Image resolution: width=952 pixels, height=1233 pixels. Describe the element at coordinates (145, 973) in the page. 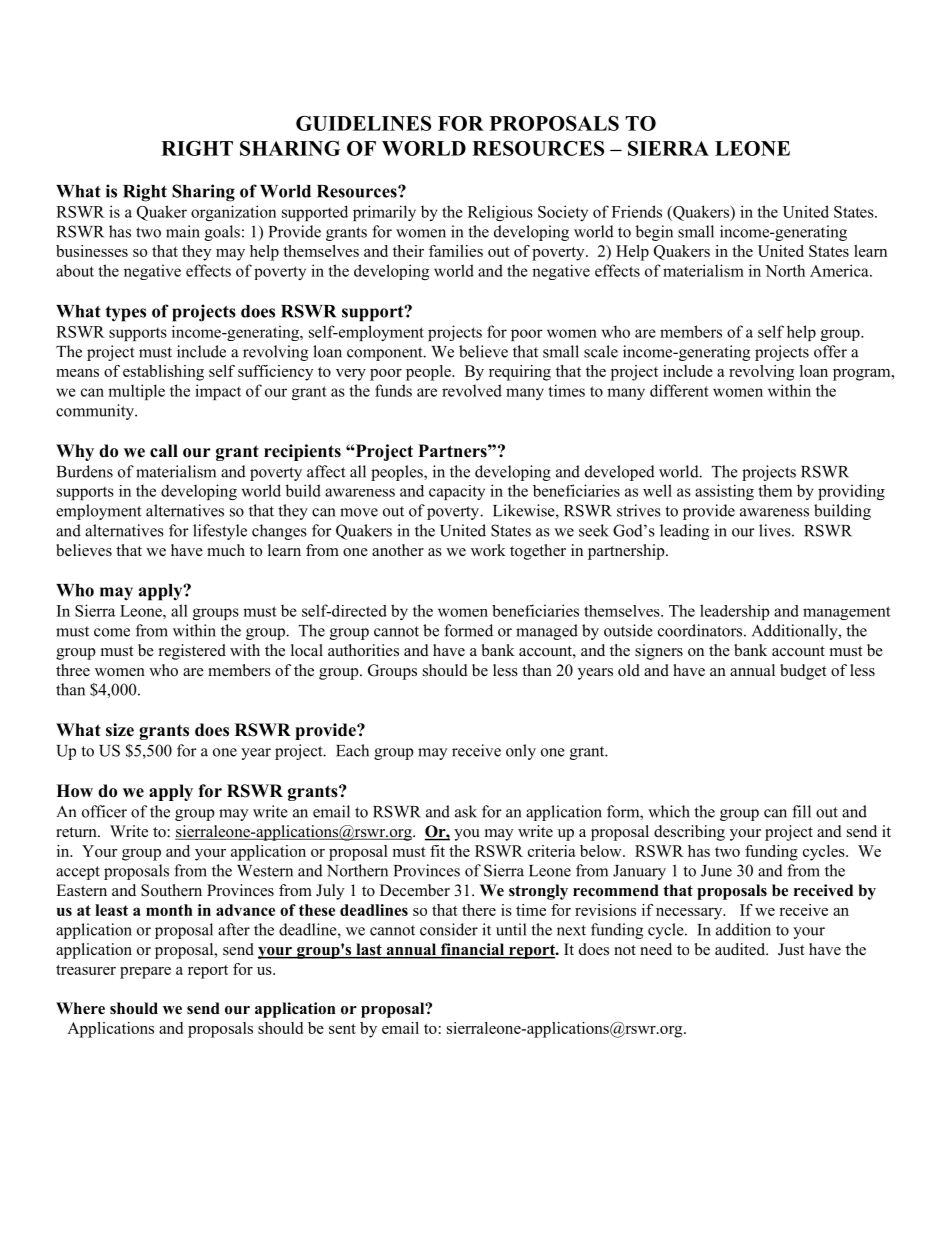

I see `prepare` at that location.
